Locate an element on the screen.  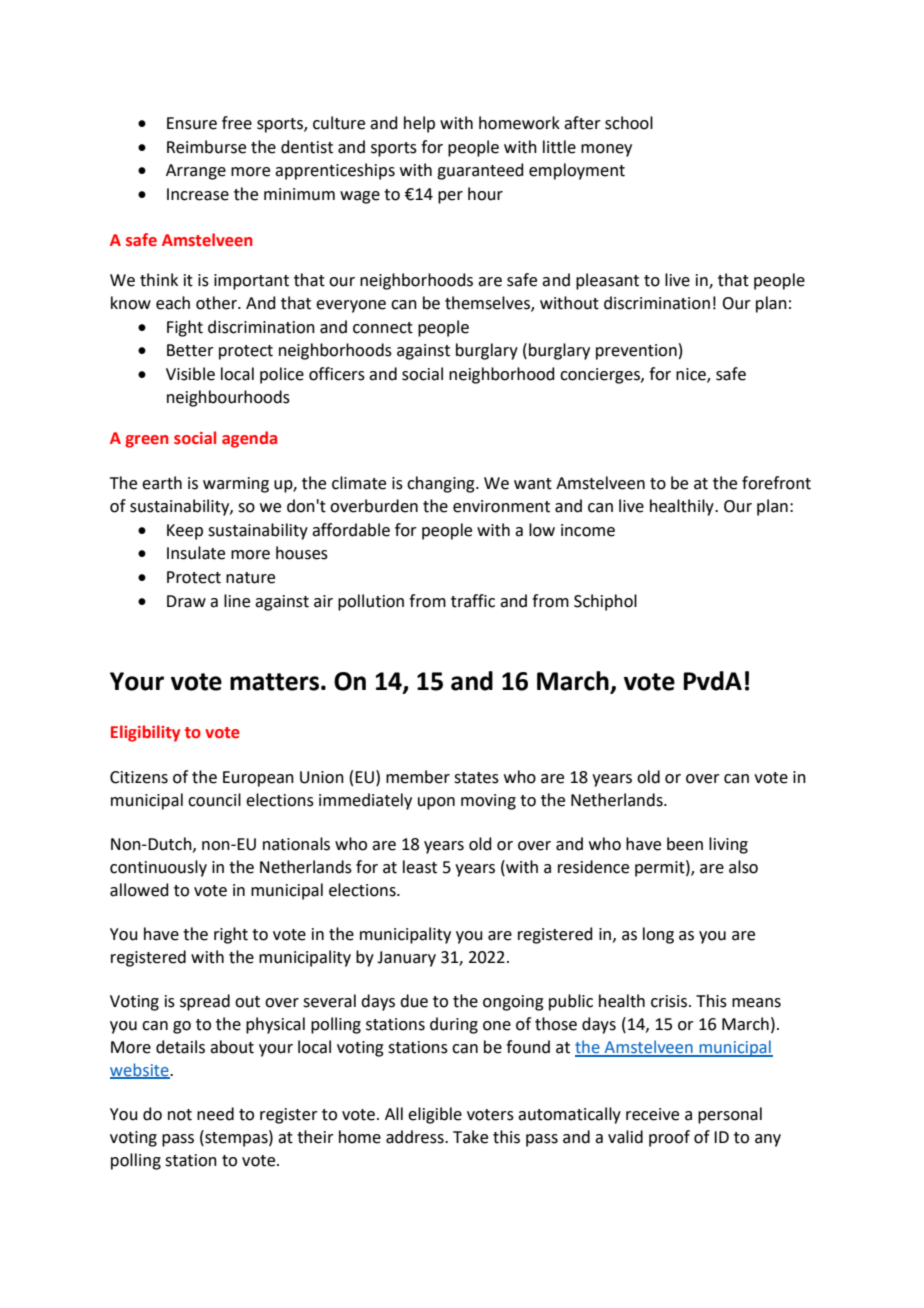
Reimburse is located at coordinates (206, 147).
